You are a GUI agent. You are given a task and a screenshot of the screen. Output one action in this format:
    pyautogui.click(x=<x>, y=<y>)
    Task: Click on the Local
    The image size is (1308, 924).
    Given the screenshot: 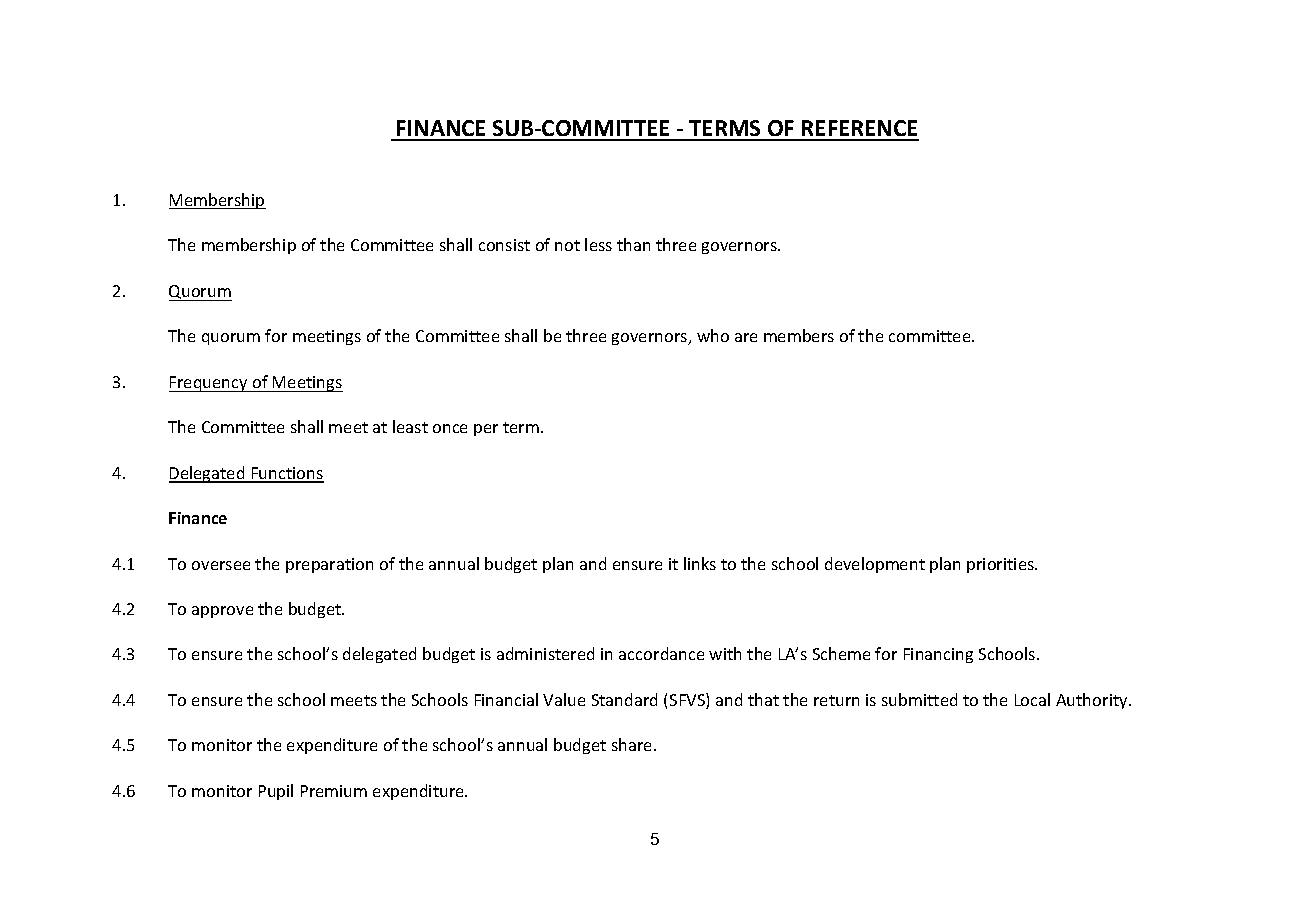 What is the action you would take?
    pyautogui.click(x=1032, y=699)
